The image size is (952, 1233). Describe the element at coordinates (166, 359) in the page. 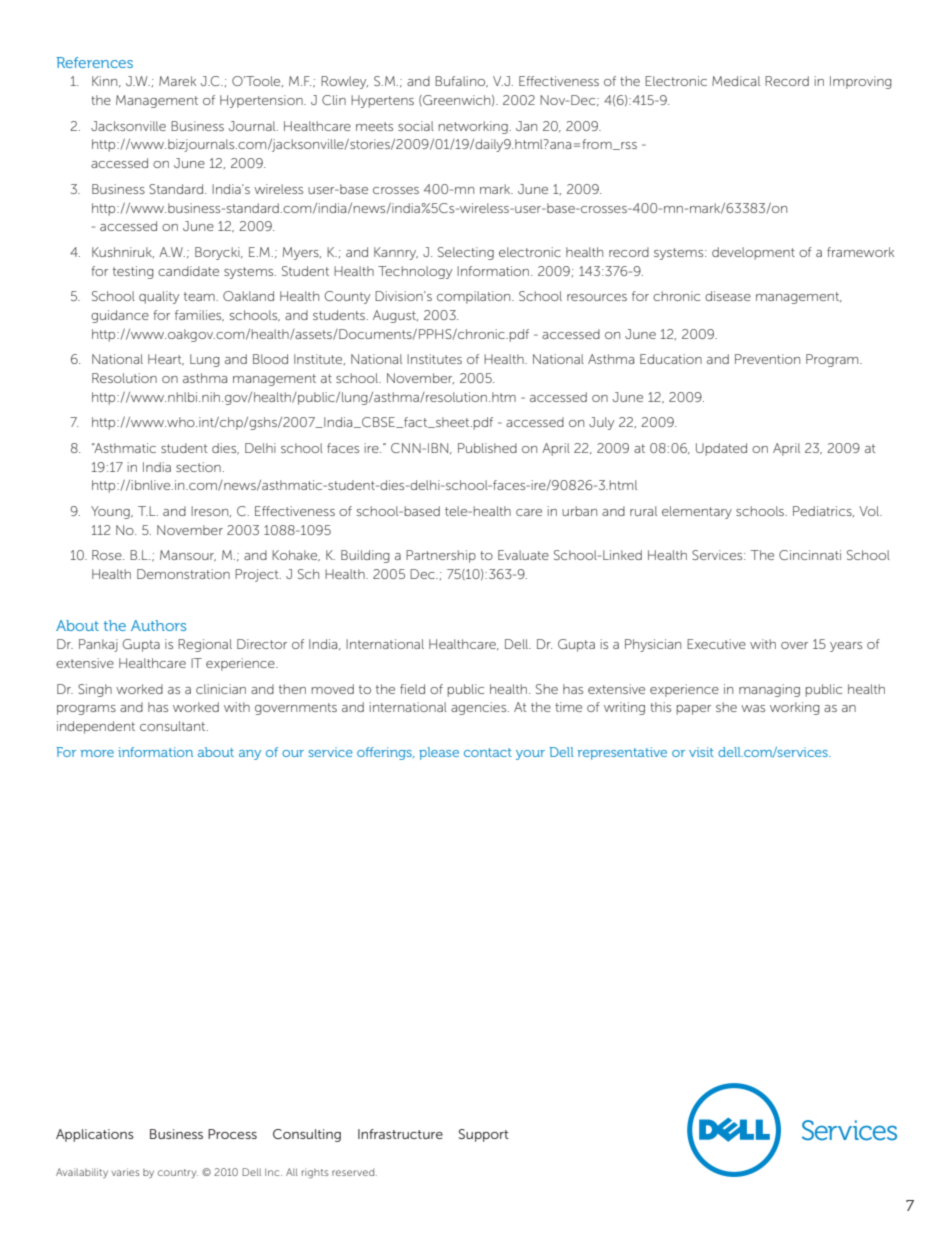

I see `Heart` at that location.
